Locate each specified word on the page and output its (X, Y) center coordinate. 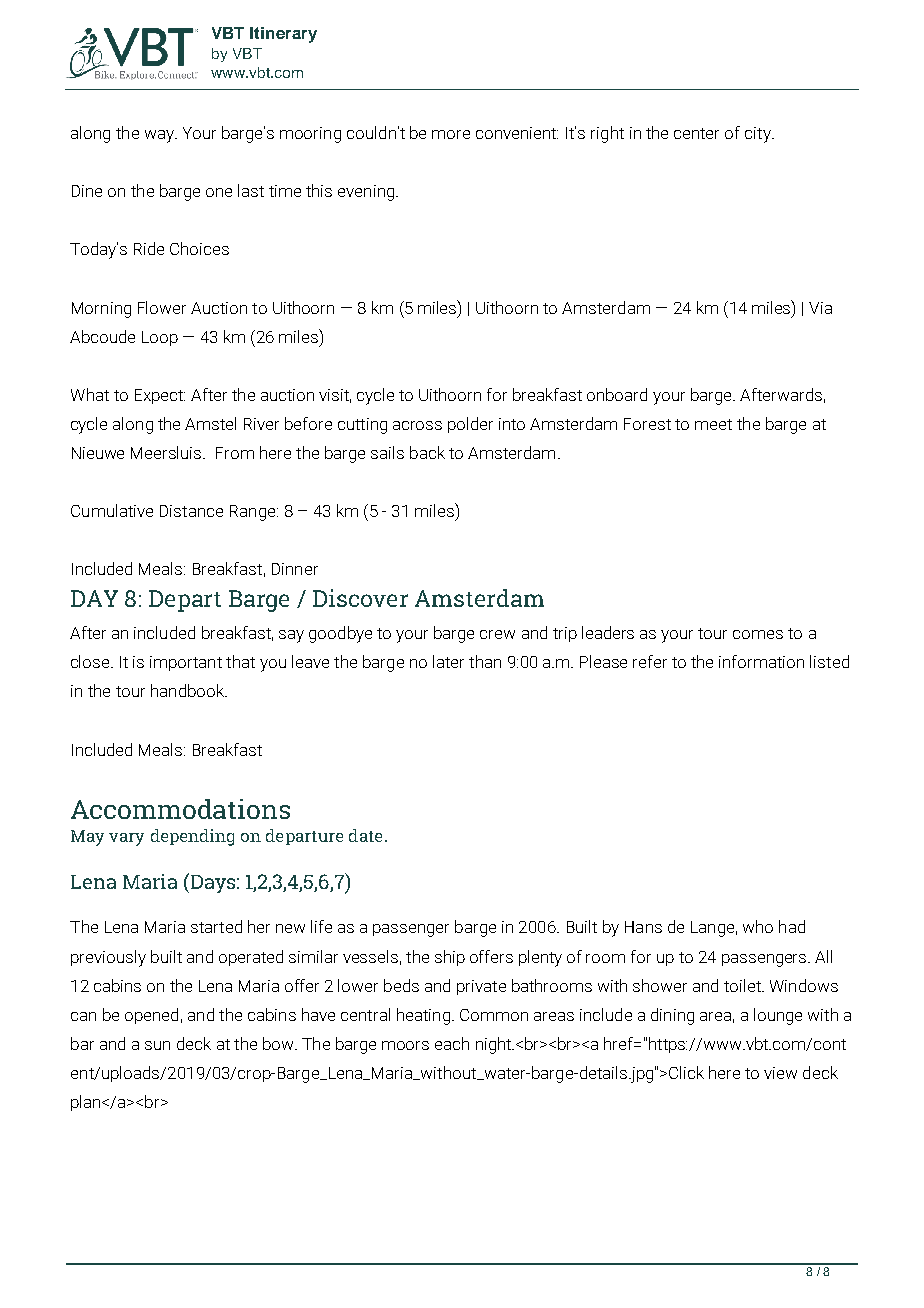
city (759, 135)
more (451, 134)
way (160, 136)
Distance (191, 511)
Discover (360, 598)
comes (758, 634)
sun (157, 1045)
